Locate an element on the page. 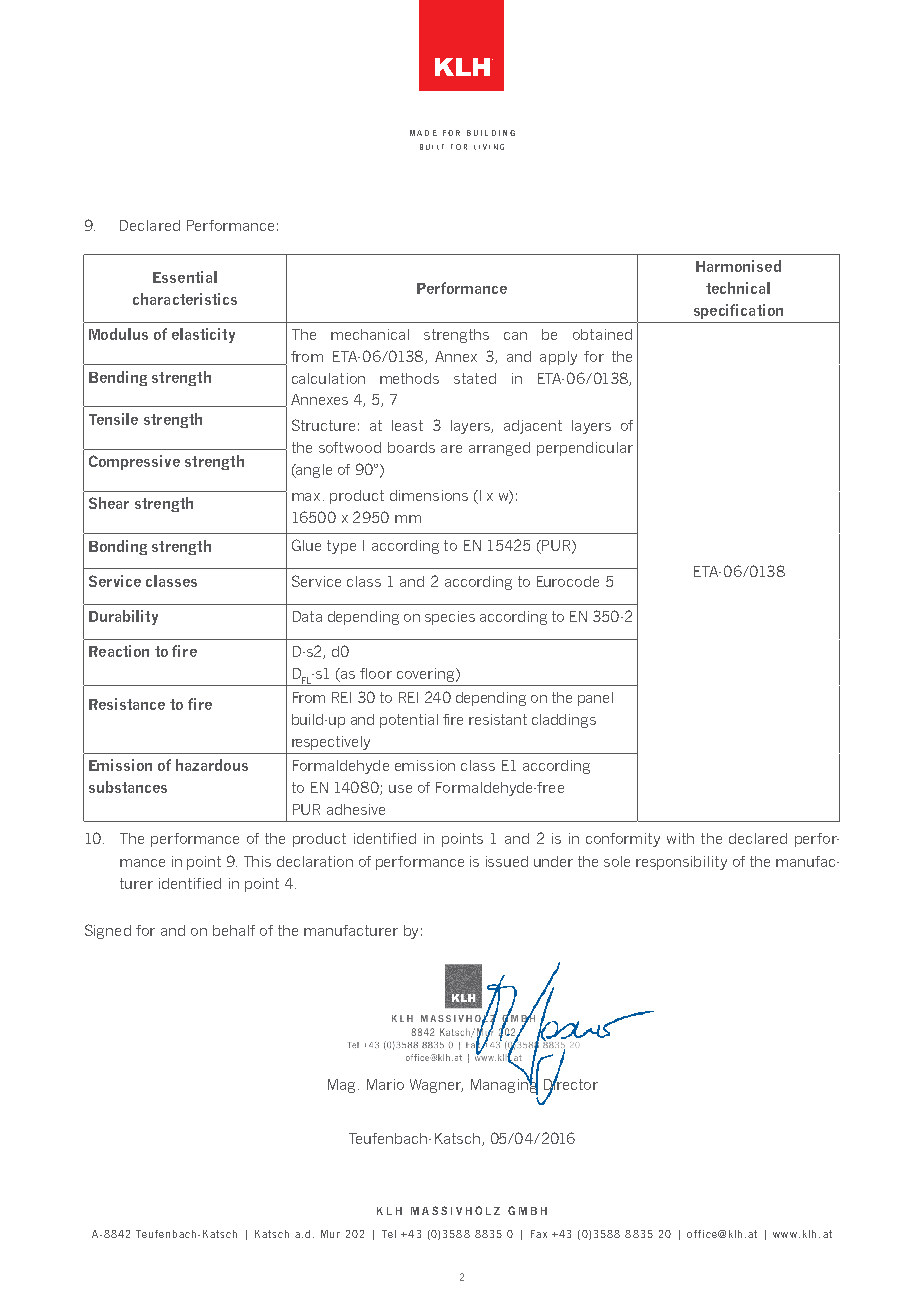 The width and height of the document is (924, 1308). potential is located at coordinates (409, 721).
